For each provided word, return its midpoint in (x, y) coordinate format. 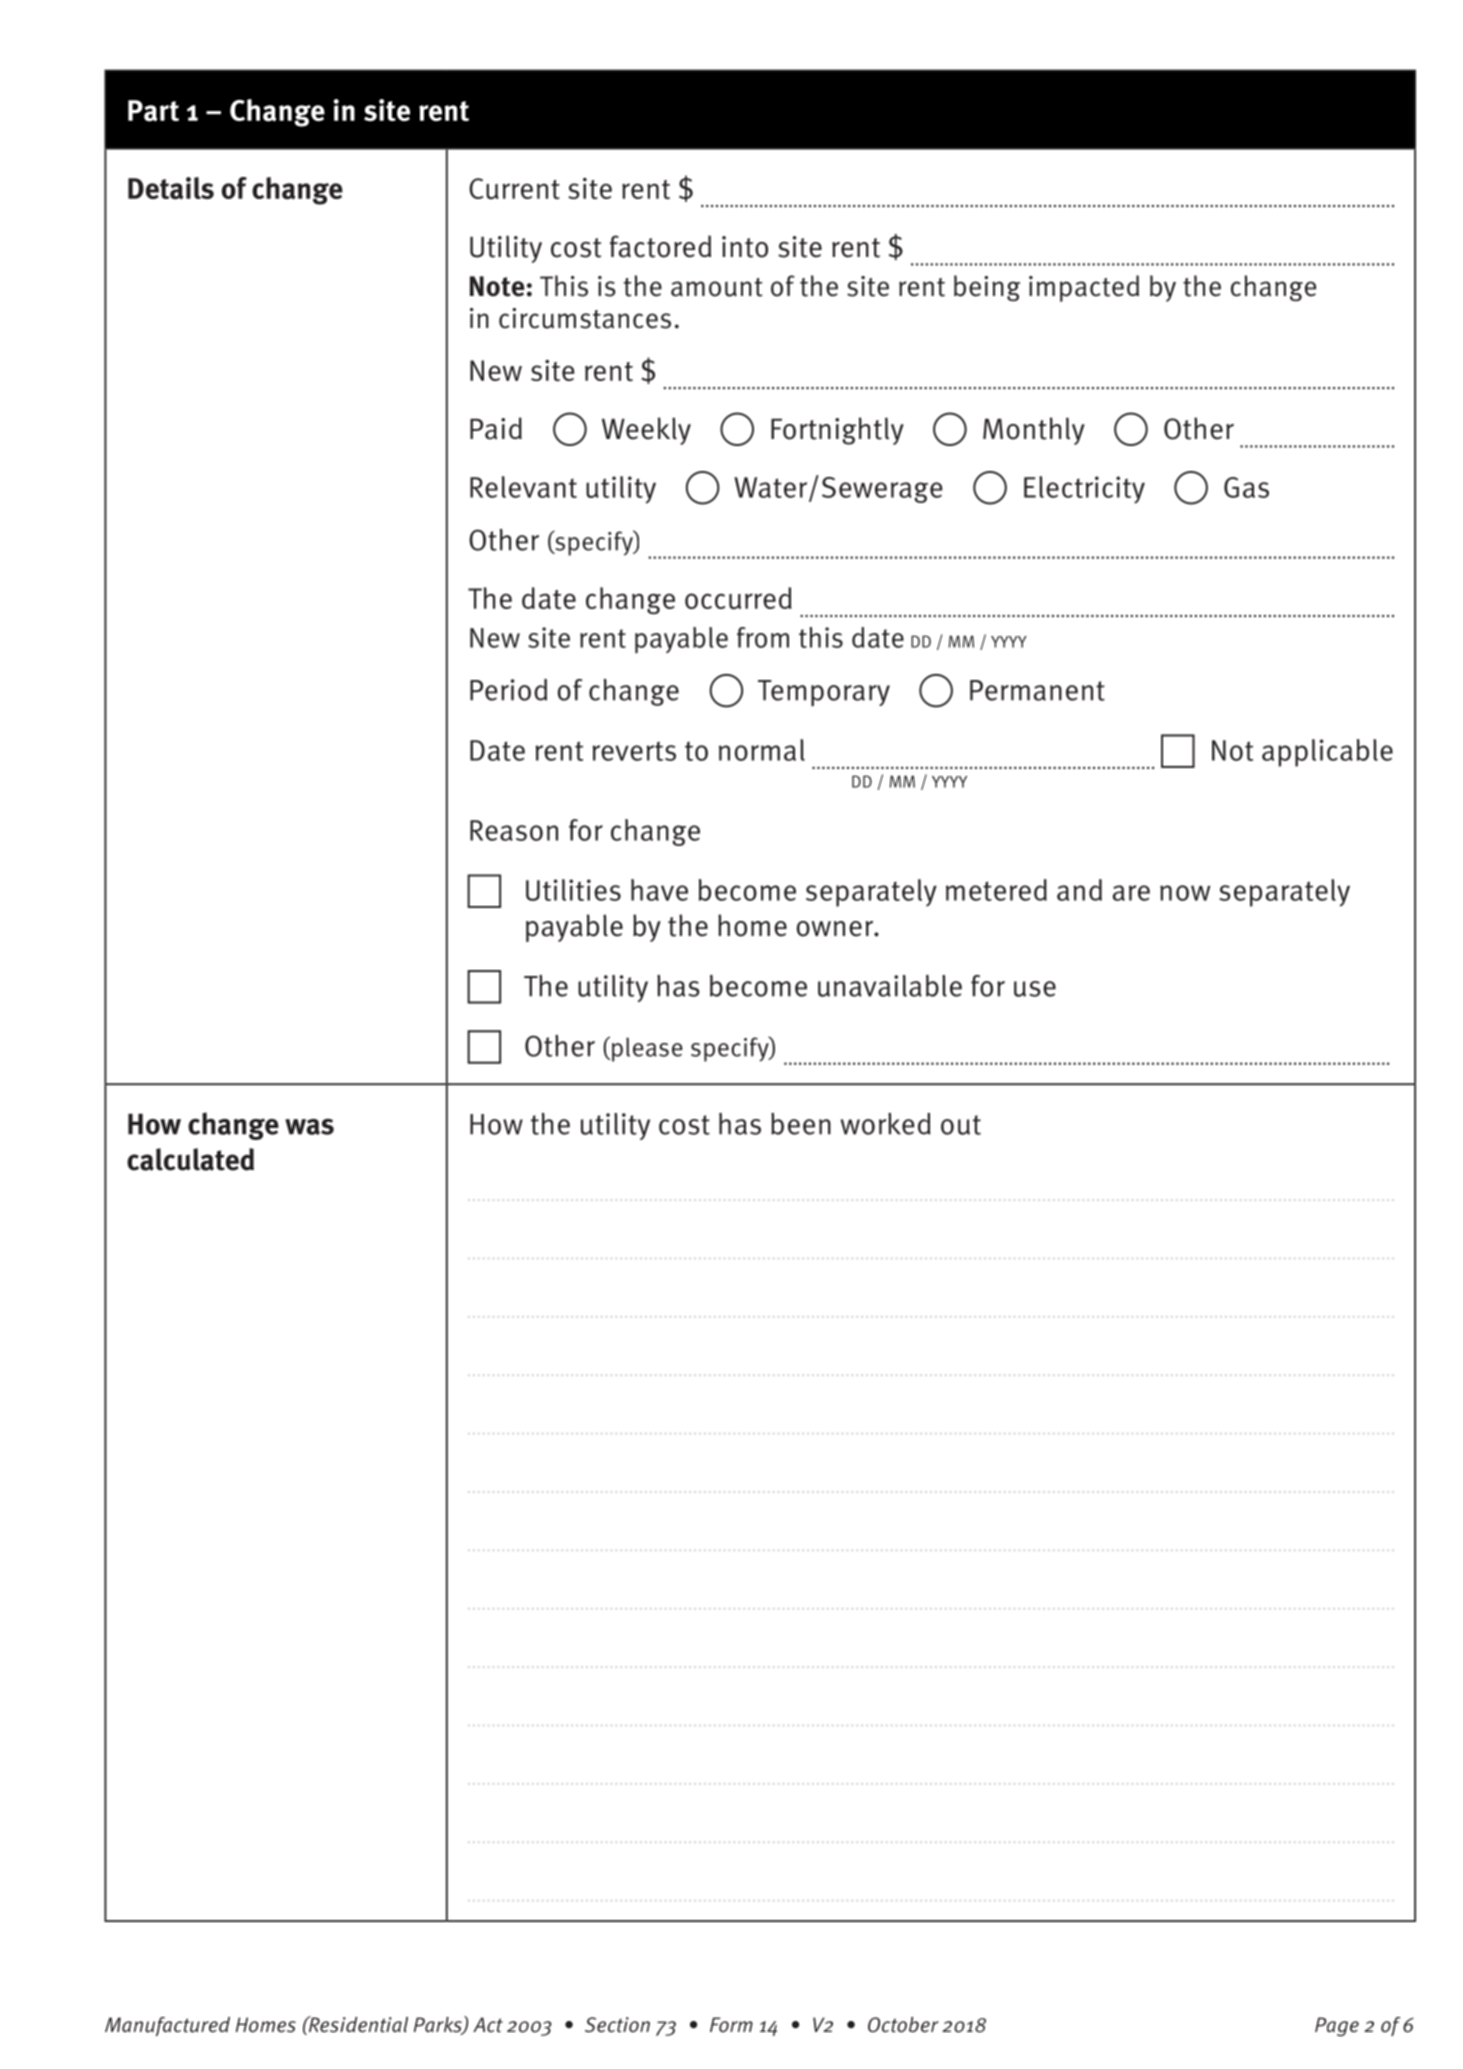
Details (171, 188)
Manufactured (167, 2026)
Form (731, 2024)
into (745, 247)
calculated (190, 1159)
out (961, 1125)
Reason (514, 830)
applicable (1327, 753)
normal (762, 750)
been (801, 1124)
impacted (1084, 288)
